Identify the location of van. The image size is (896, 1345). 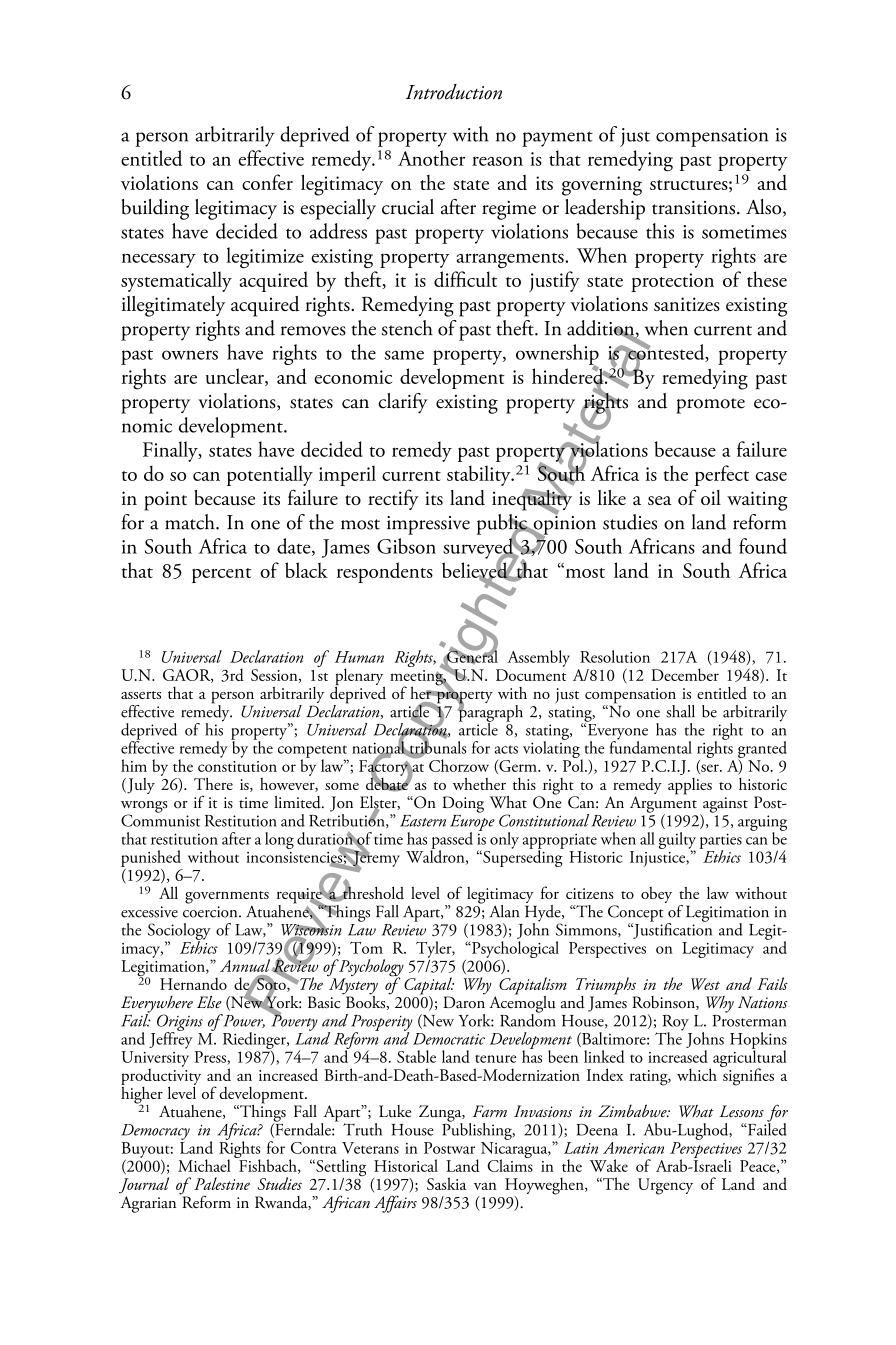
(485, 1186).
